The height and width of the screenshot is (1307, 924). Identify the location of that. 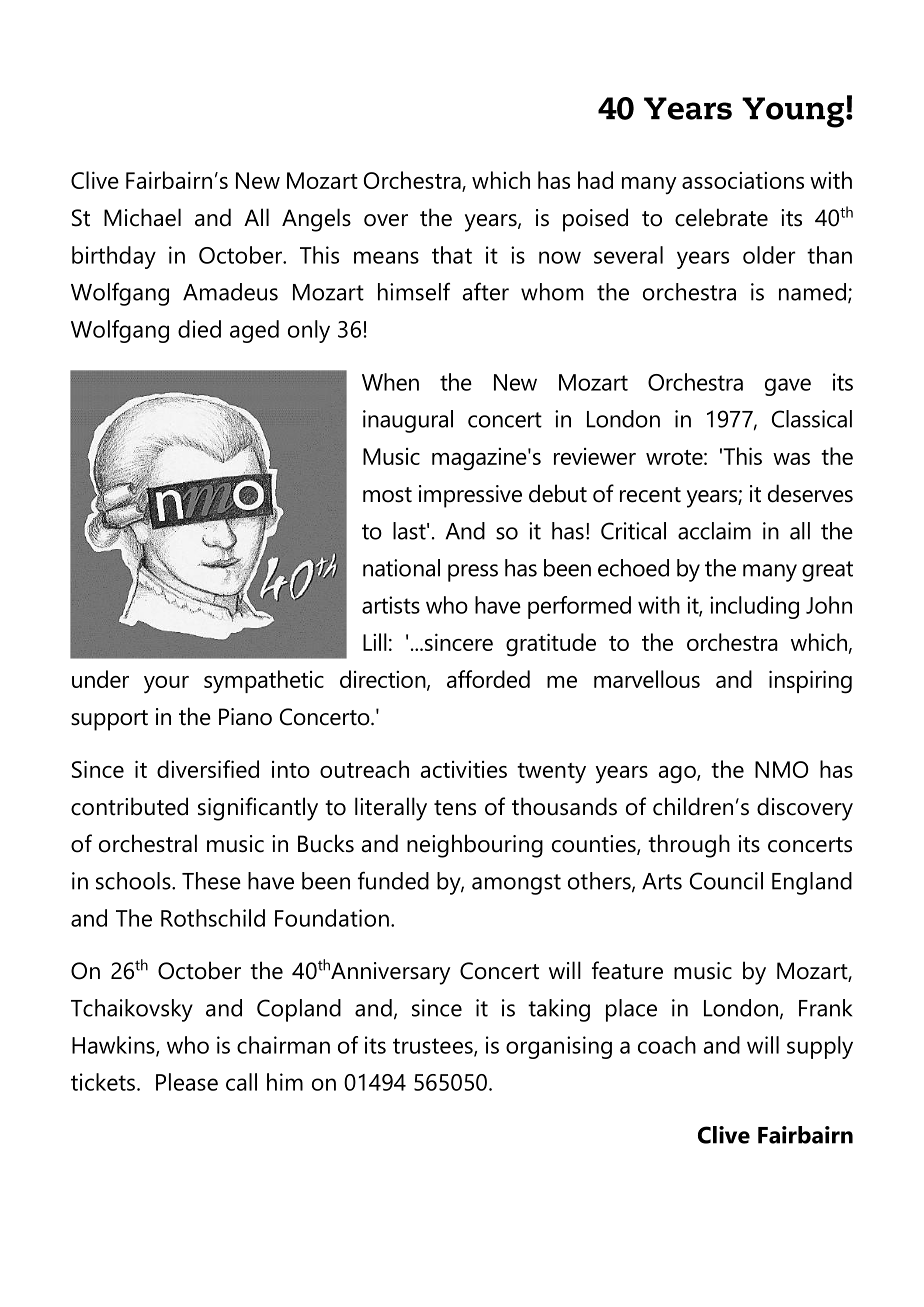
(452, 255).
